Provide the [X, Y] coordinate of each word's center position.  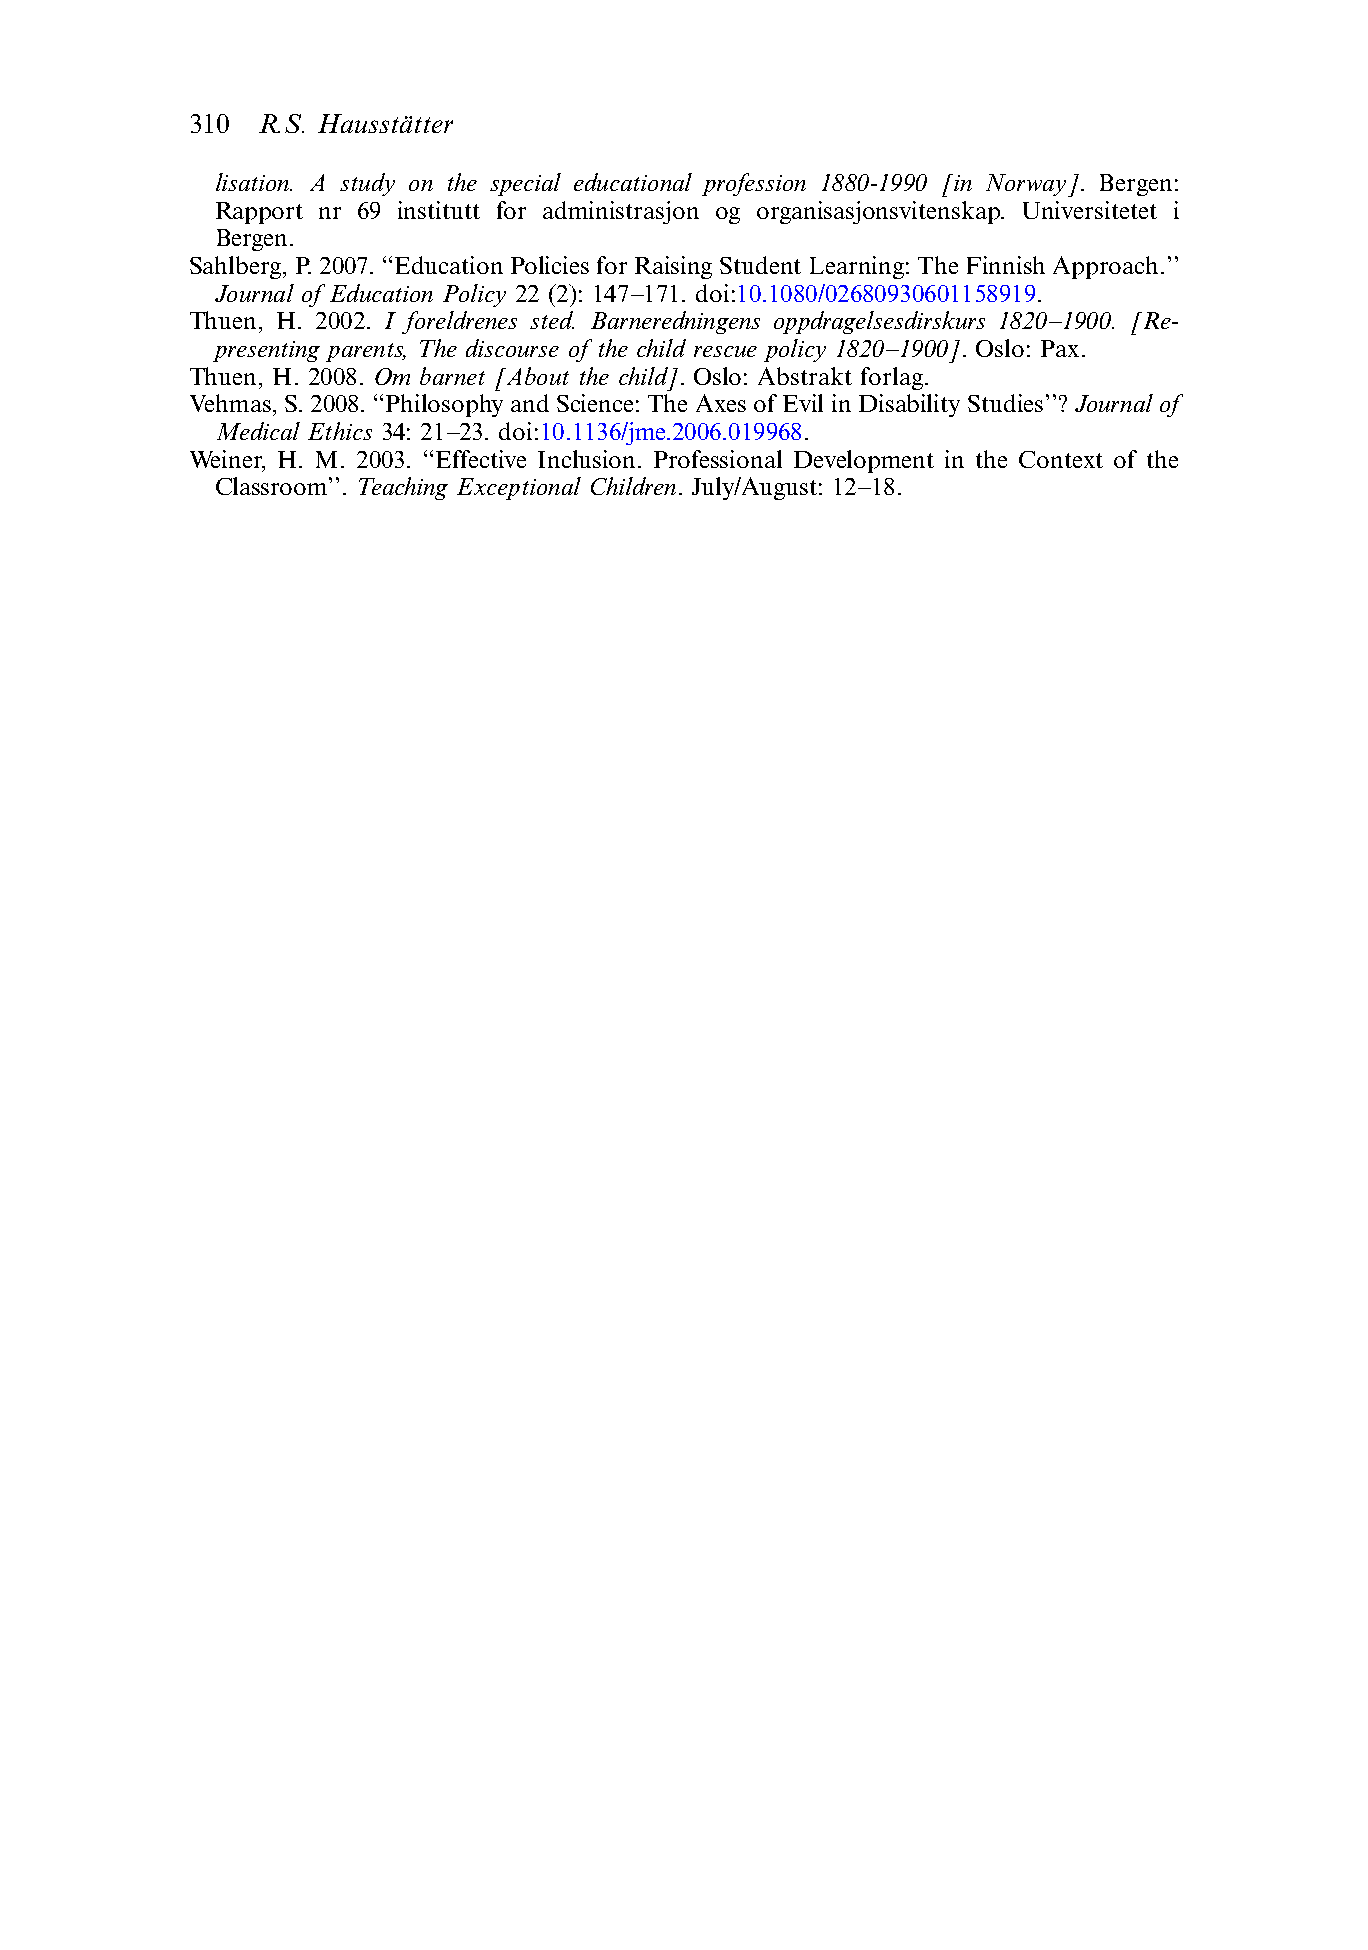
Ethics [340, 431]
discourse [512, 348]
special [525, 184]
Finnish [1006, 265]
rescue [725, 351]
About [536, 376]
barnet [452, 376]
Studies [1007, 403]
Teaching [403, 488]
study [367, 184]
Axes [721, 403]
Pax [1060, 348]
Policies [550, 265]
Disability [909, 405]
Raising [673, 267]
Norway [1027, 185]
